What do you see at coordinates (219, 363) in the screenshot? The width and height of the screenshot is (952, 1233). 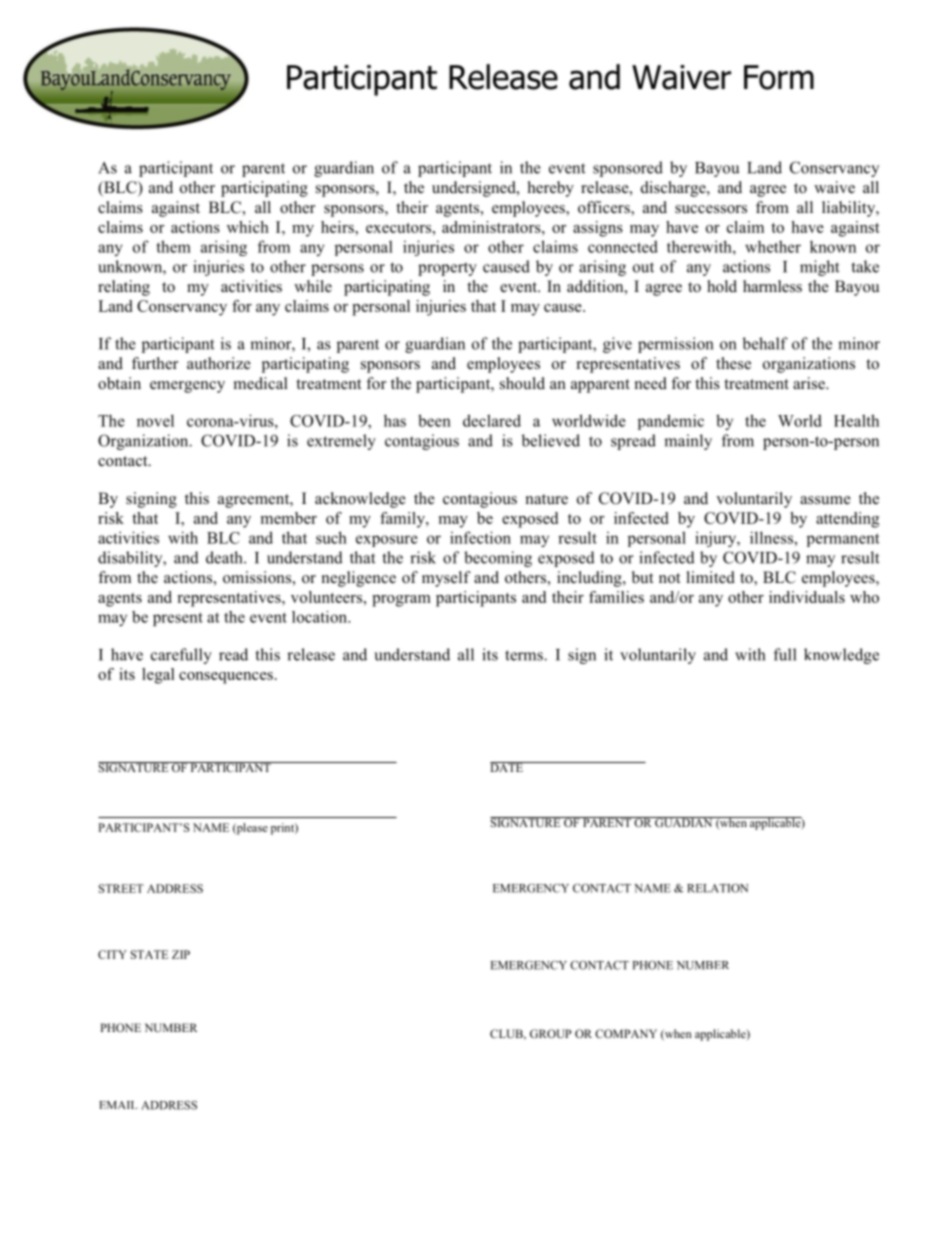 I see `authorize` at bounding box center [219, 363].
